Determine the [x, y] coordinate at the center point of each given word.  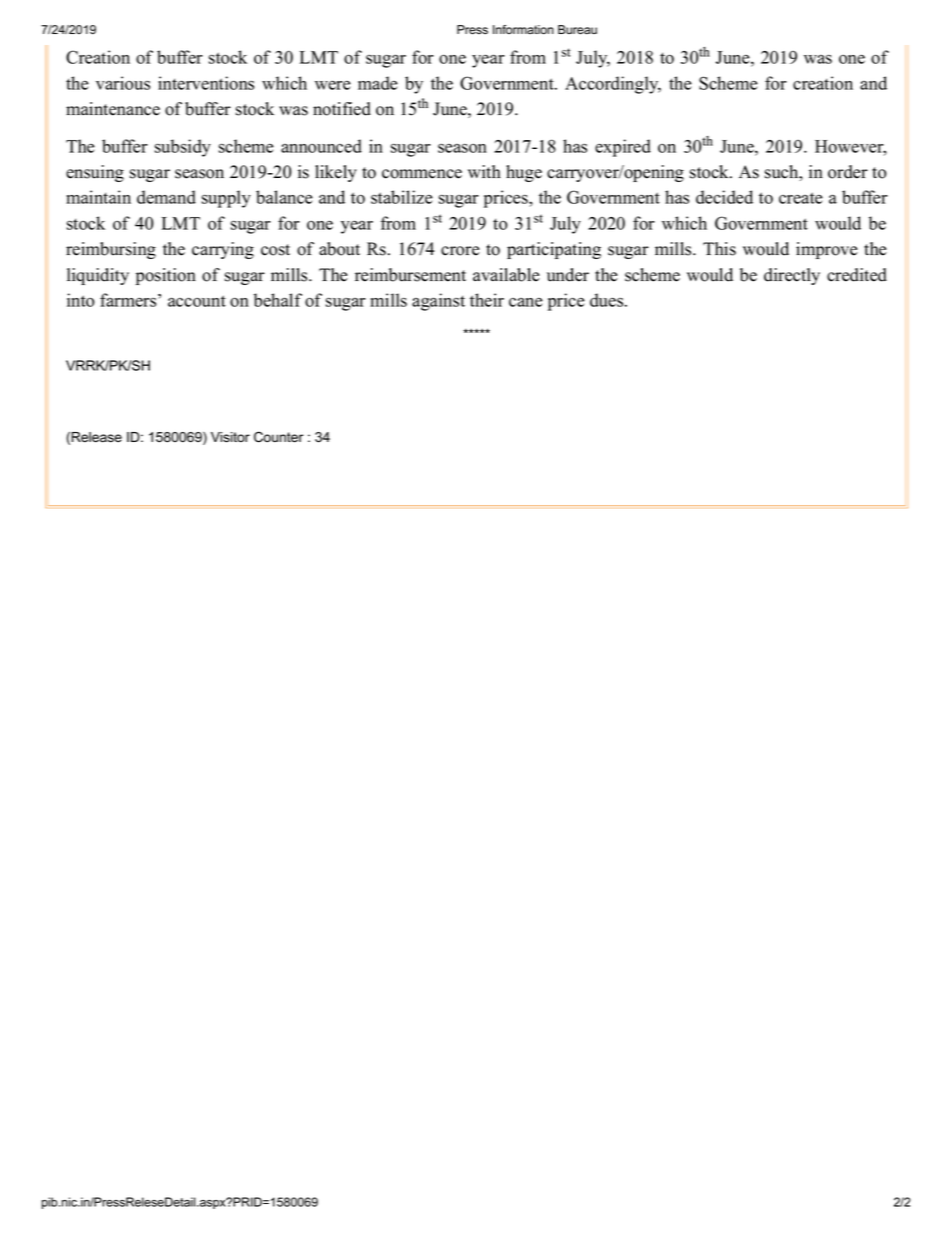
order [848, 172]
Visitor [230, 437]
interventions [206, 83]
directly [792, 276]
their [487, 300]
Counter [279, 437]
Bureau [577, 30]
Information [523, 30]
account [197, 301]
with [484, 171]
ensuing [95, 173]
